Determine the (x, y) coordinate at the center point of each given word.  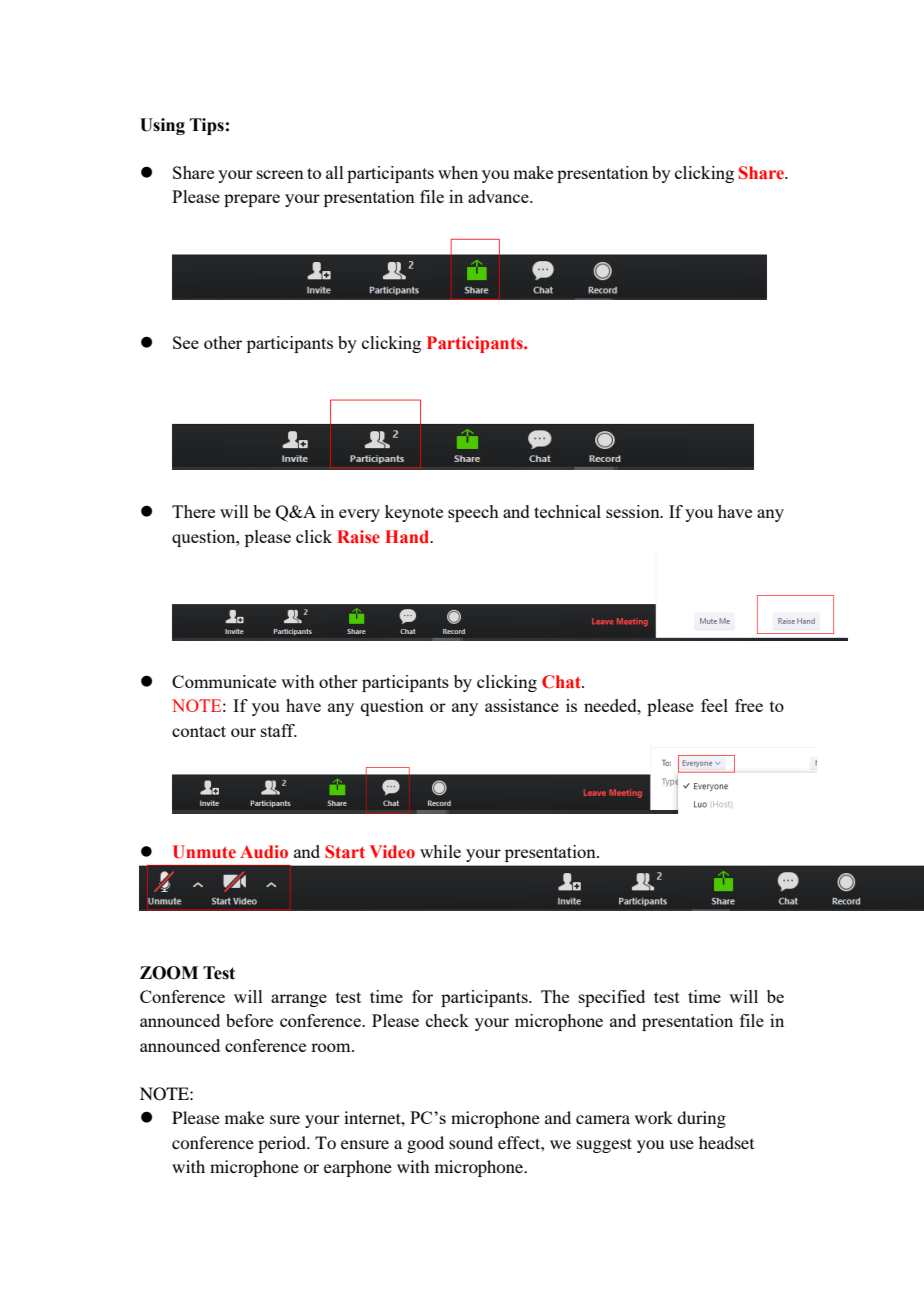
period (283, 1144)
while (440, 851)
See (186, 342)
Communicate (224, 681)
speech (473, 513)
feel (714, 705)
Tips (207, 126)
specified (612, 998)
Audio (264, 851)
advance (499, 196)
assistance (522, 705)
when (458, 172)
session (634, 511)
